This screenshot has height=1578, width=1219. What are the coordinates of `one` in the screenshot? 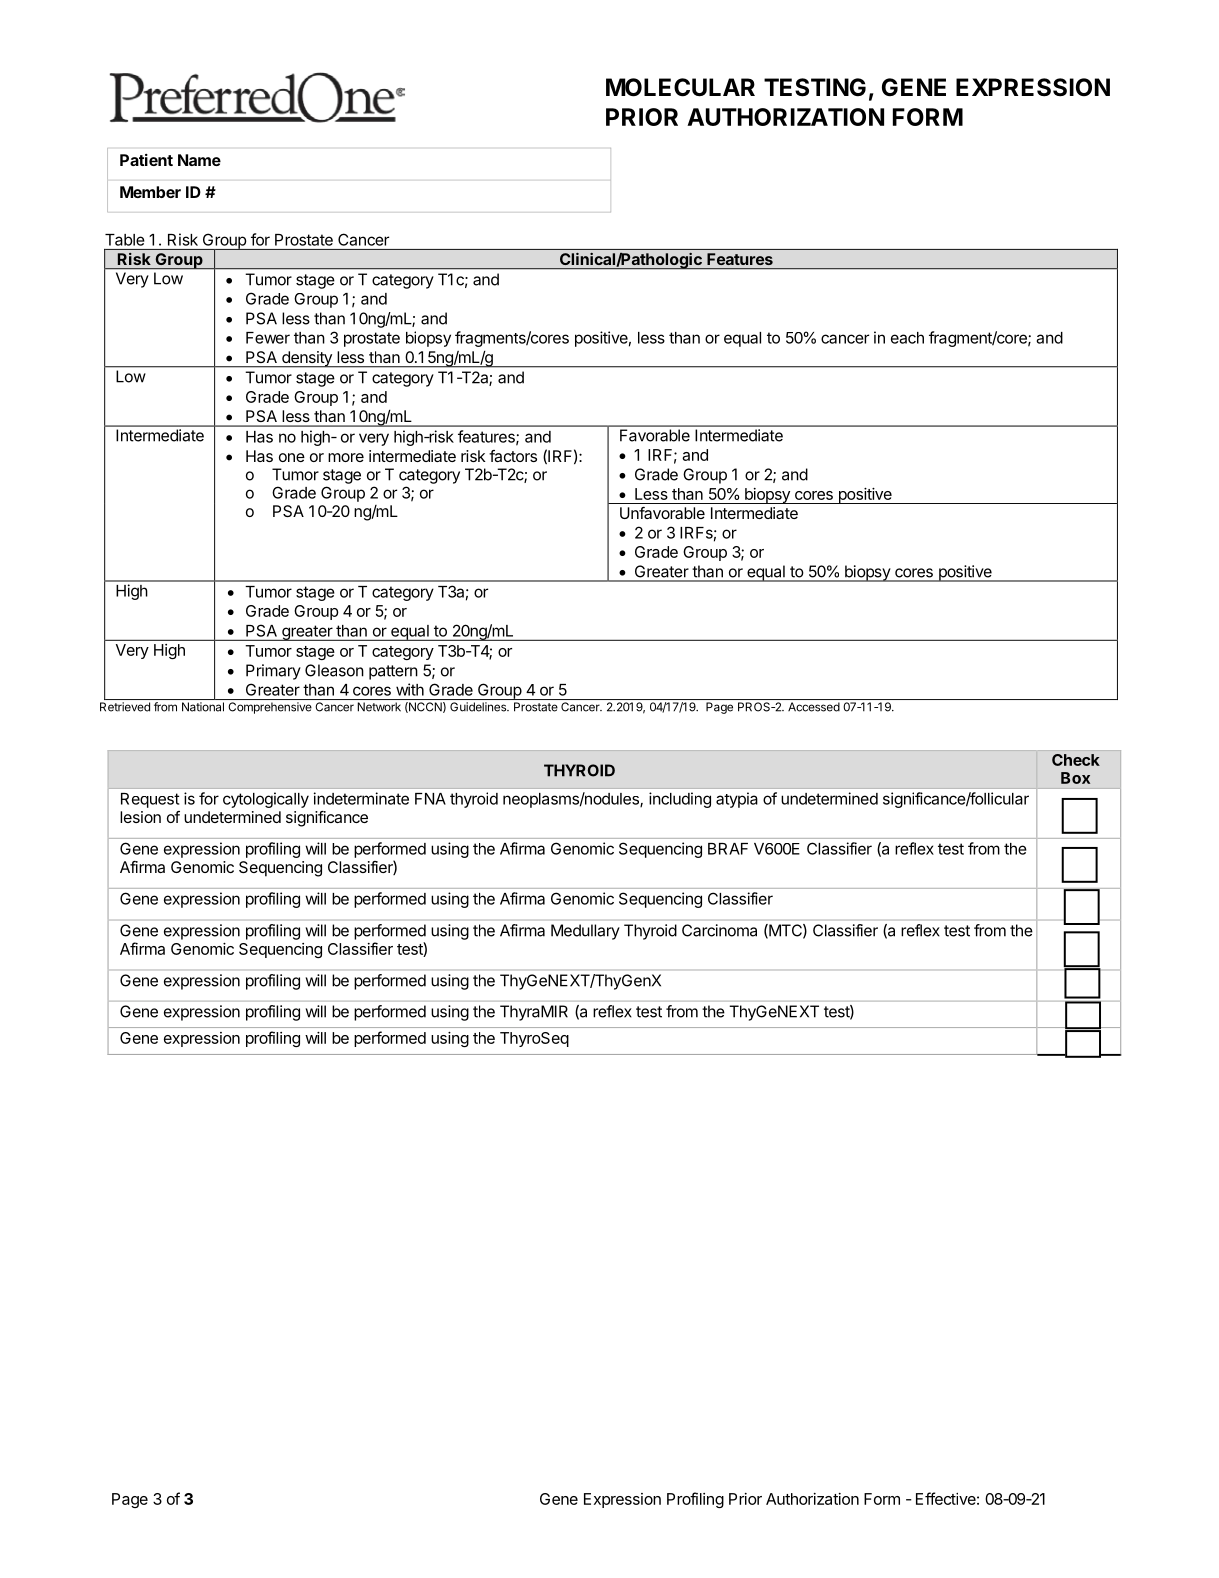 It's located at (292, 457).
